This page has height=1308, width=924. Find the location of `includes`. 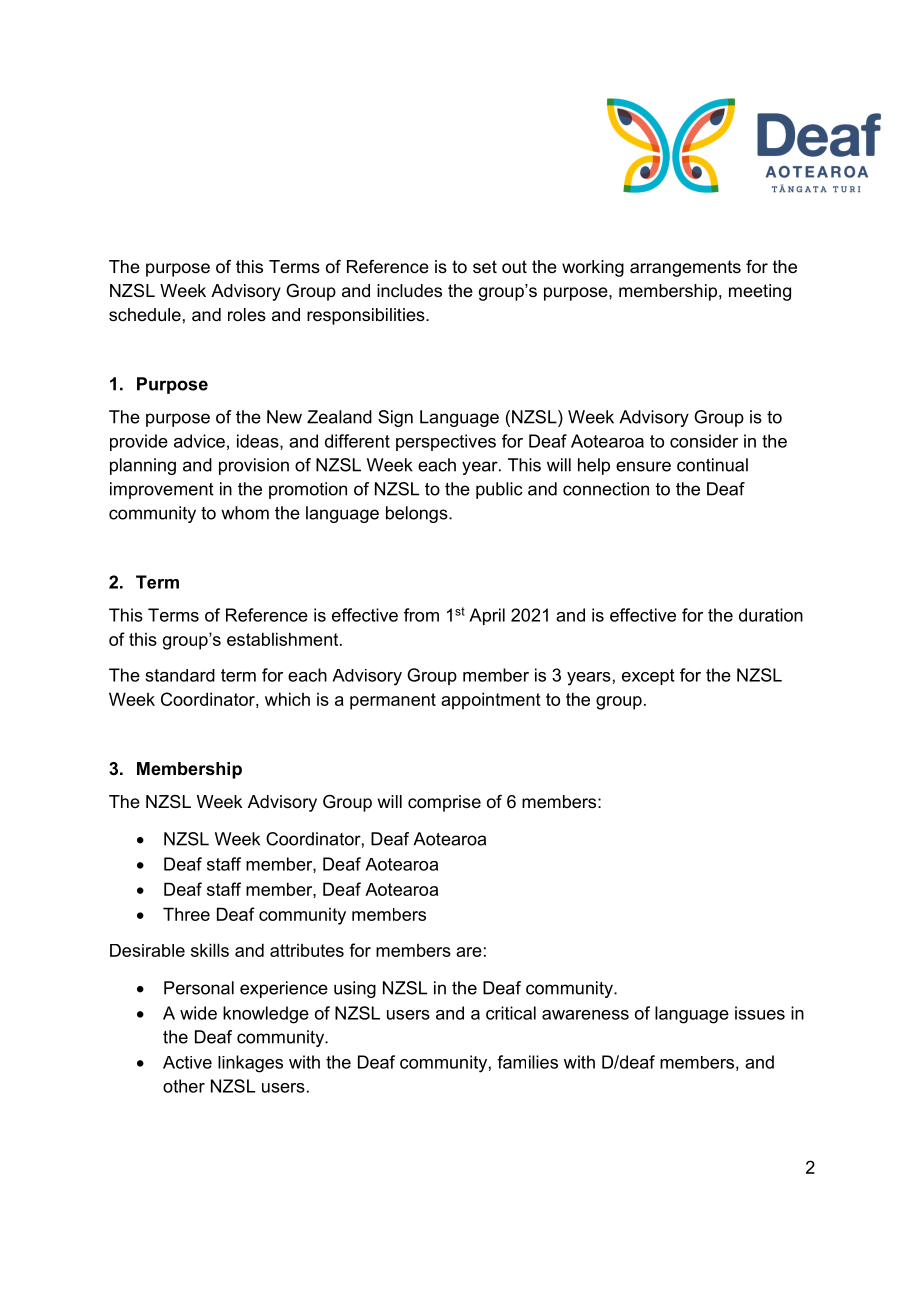

includes is located at coordinates (409, 291).
